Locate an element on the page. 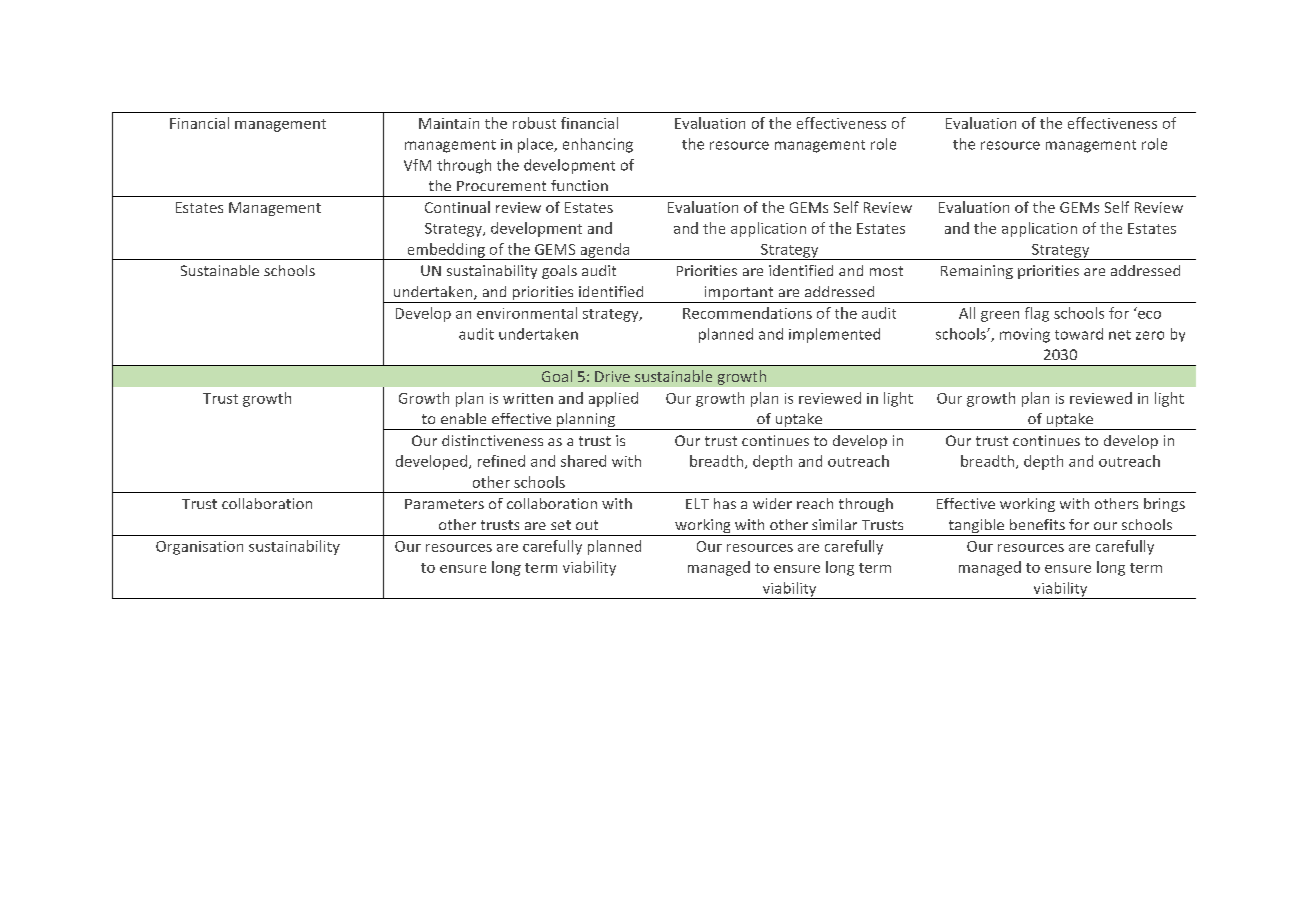 The image size is (1308, 924). agenda is located at coordinates (605, 251).
